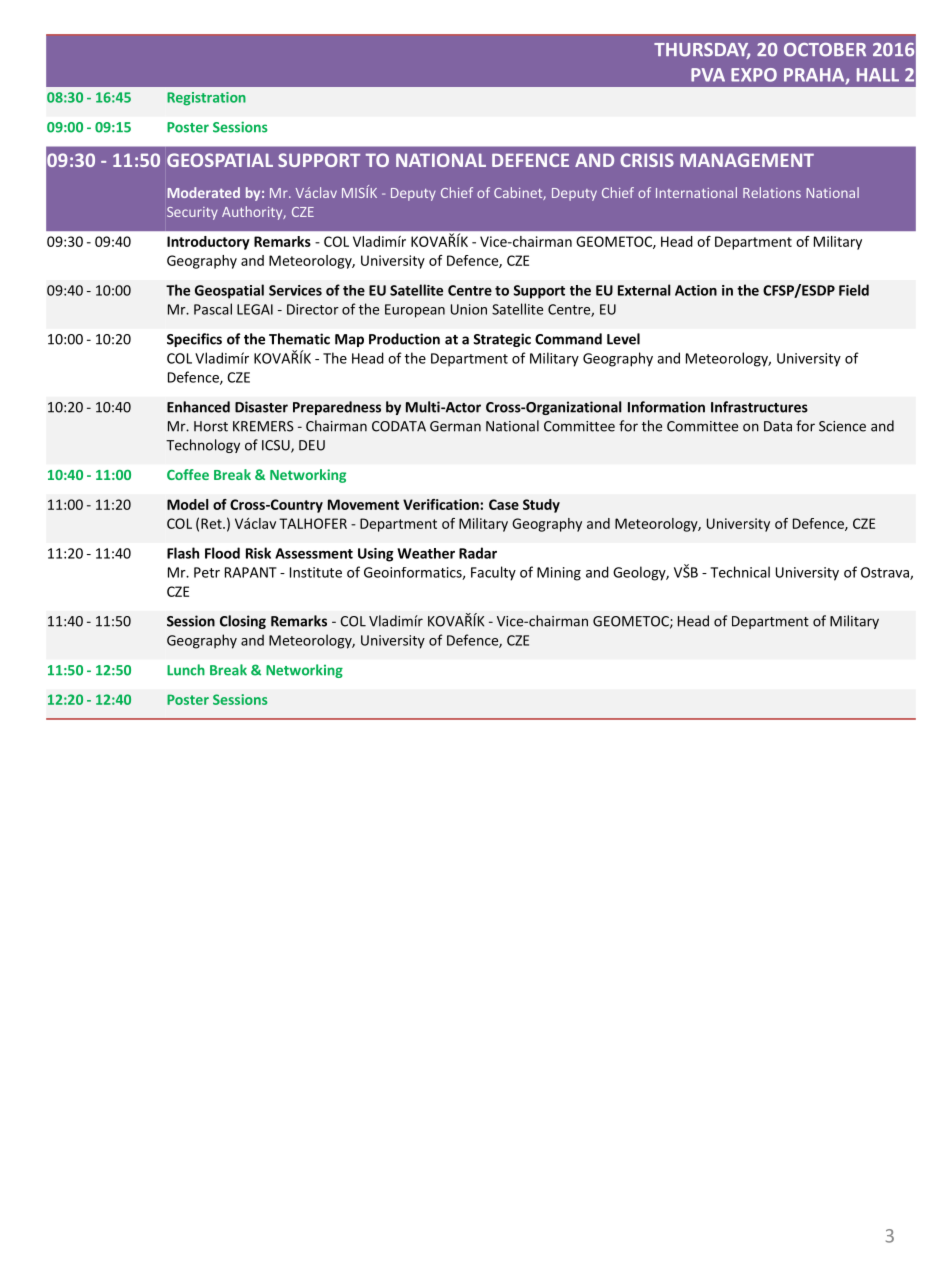  What do you see at coordinates (559, 574) in the screenshot?
I see `Mining` at bounding box center [559, 574].
